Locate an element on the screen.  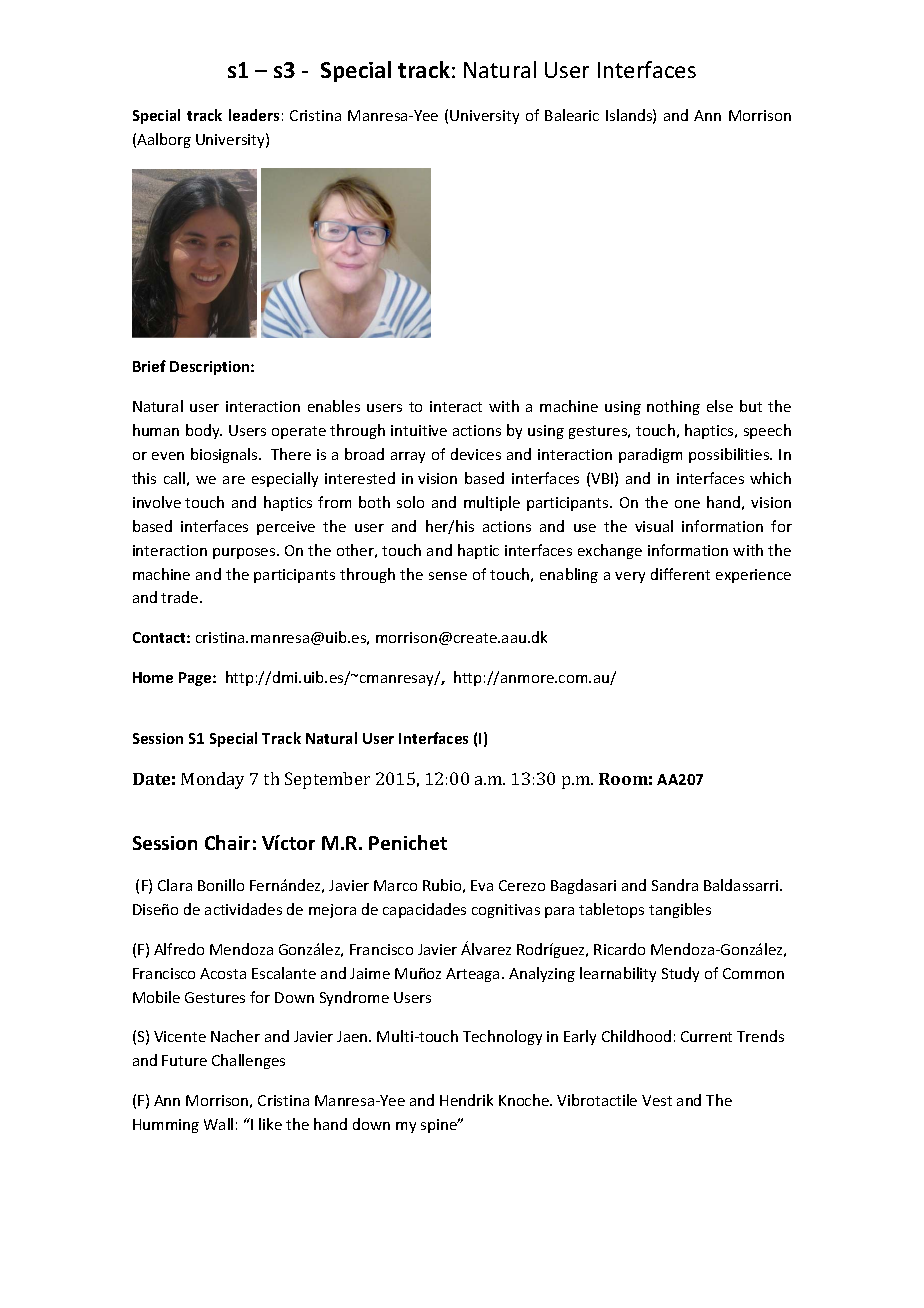
sense is located at coordinates (448, 576).
